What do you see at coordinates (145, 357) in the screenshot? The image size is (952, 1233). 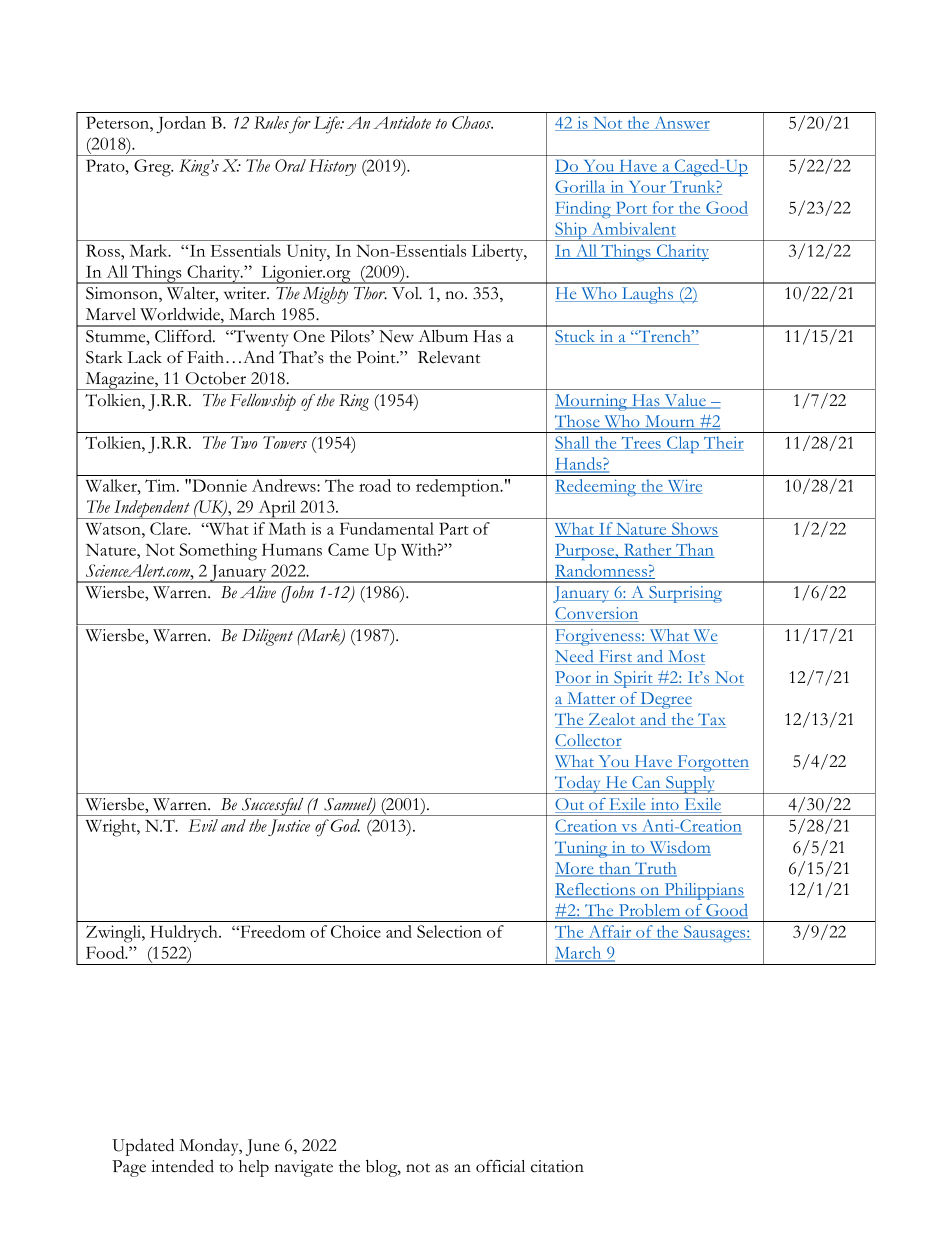 I see `Lack` at bounding box center [145, 357].
